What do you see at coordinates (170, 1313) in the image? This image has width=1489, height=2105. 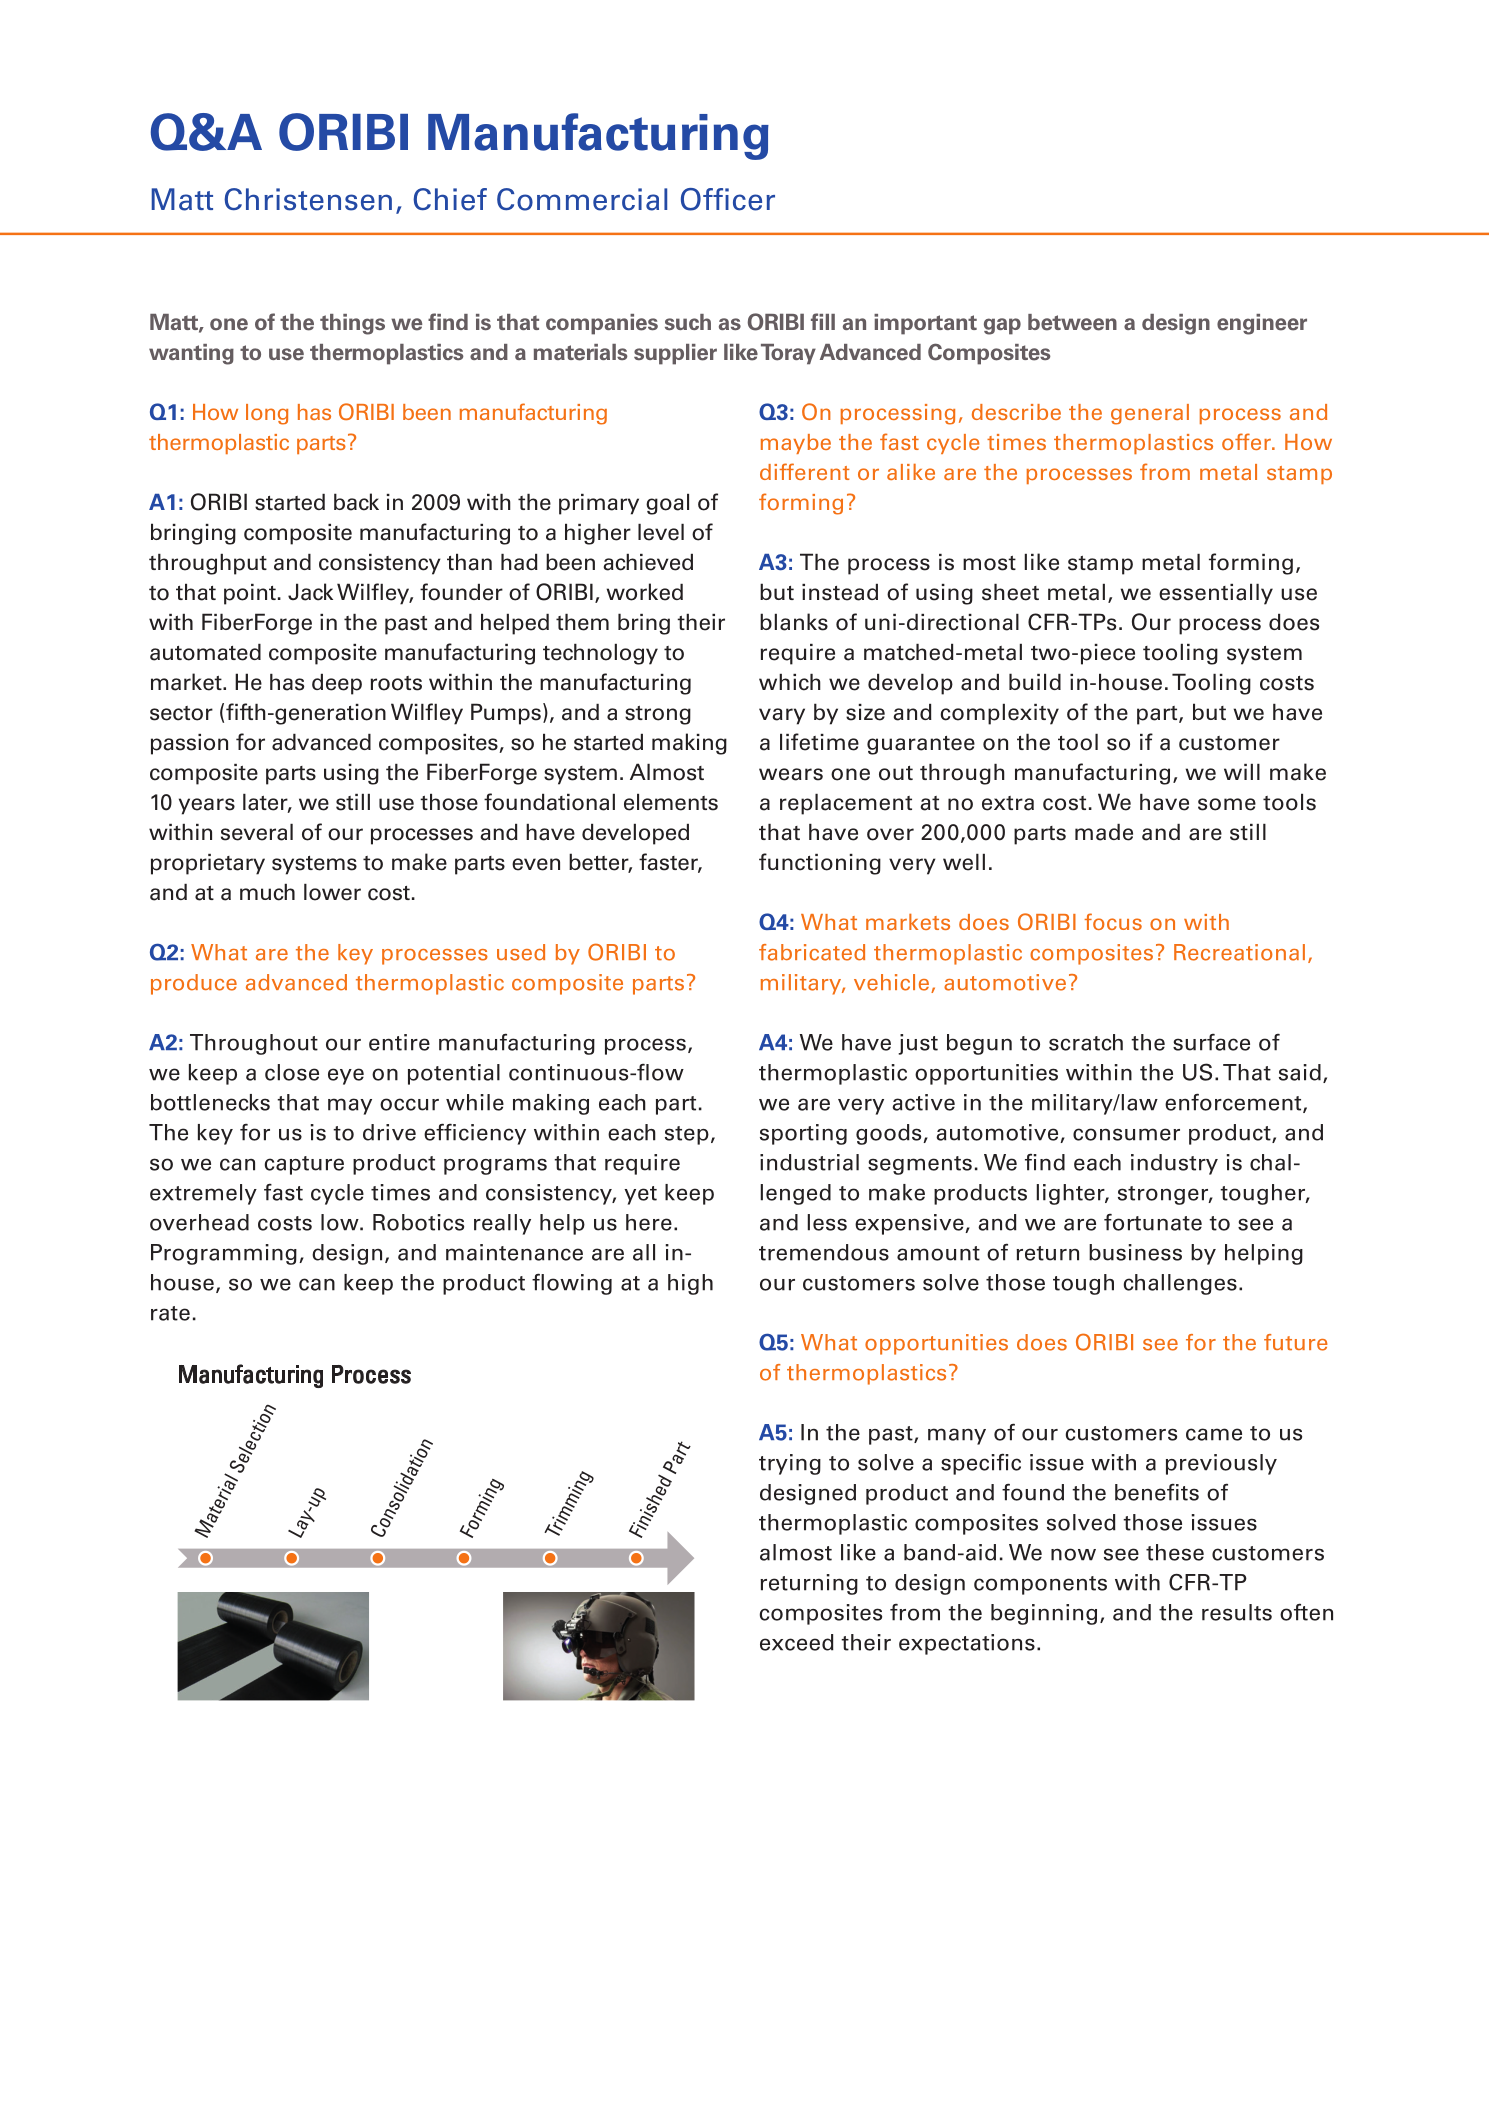 I see `rate` at bounding box center [170, 1313].
